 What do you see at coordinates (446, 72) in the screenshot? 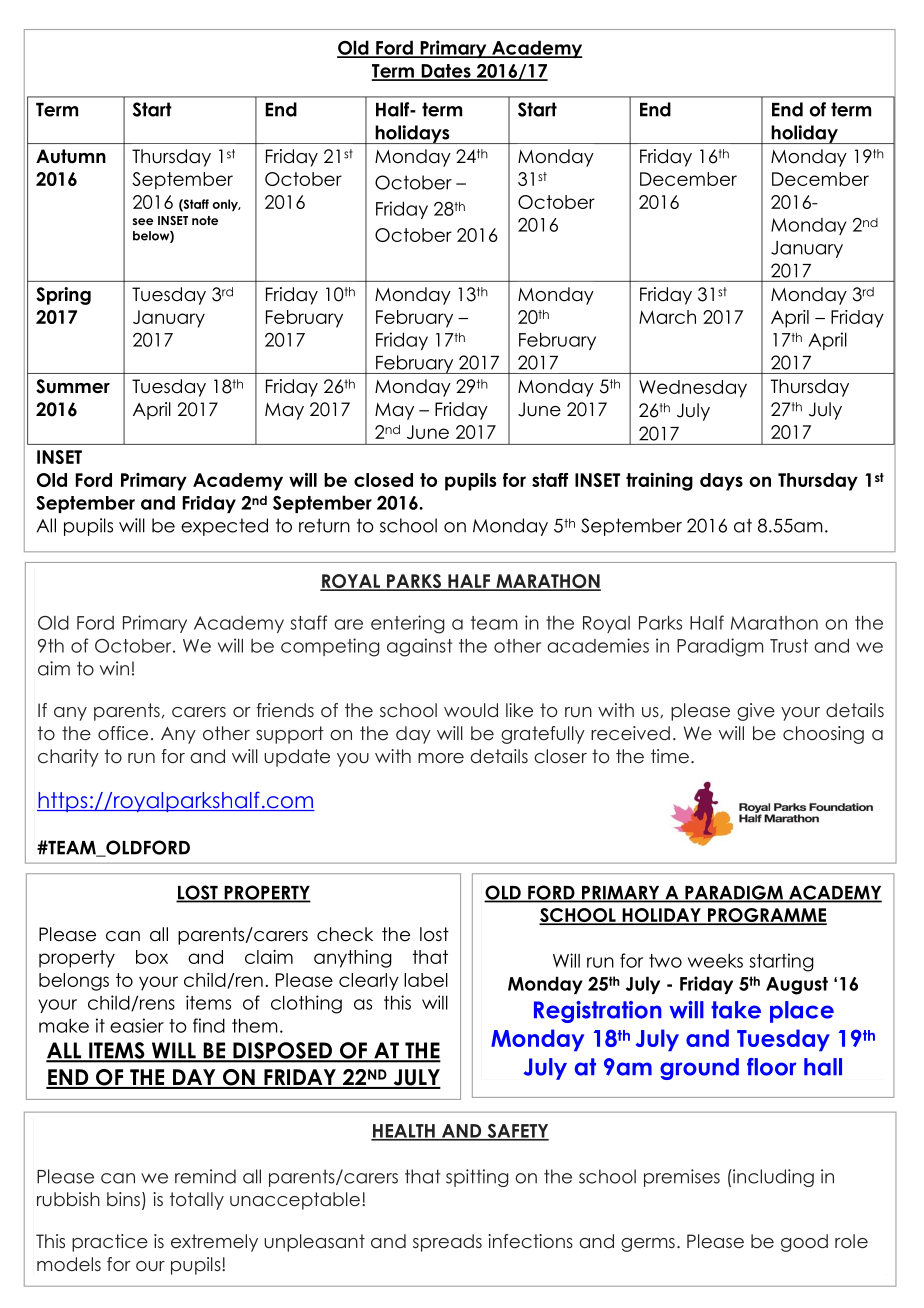
I see `Dates` at bounding box center [446, 72].
